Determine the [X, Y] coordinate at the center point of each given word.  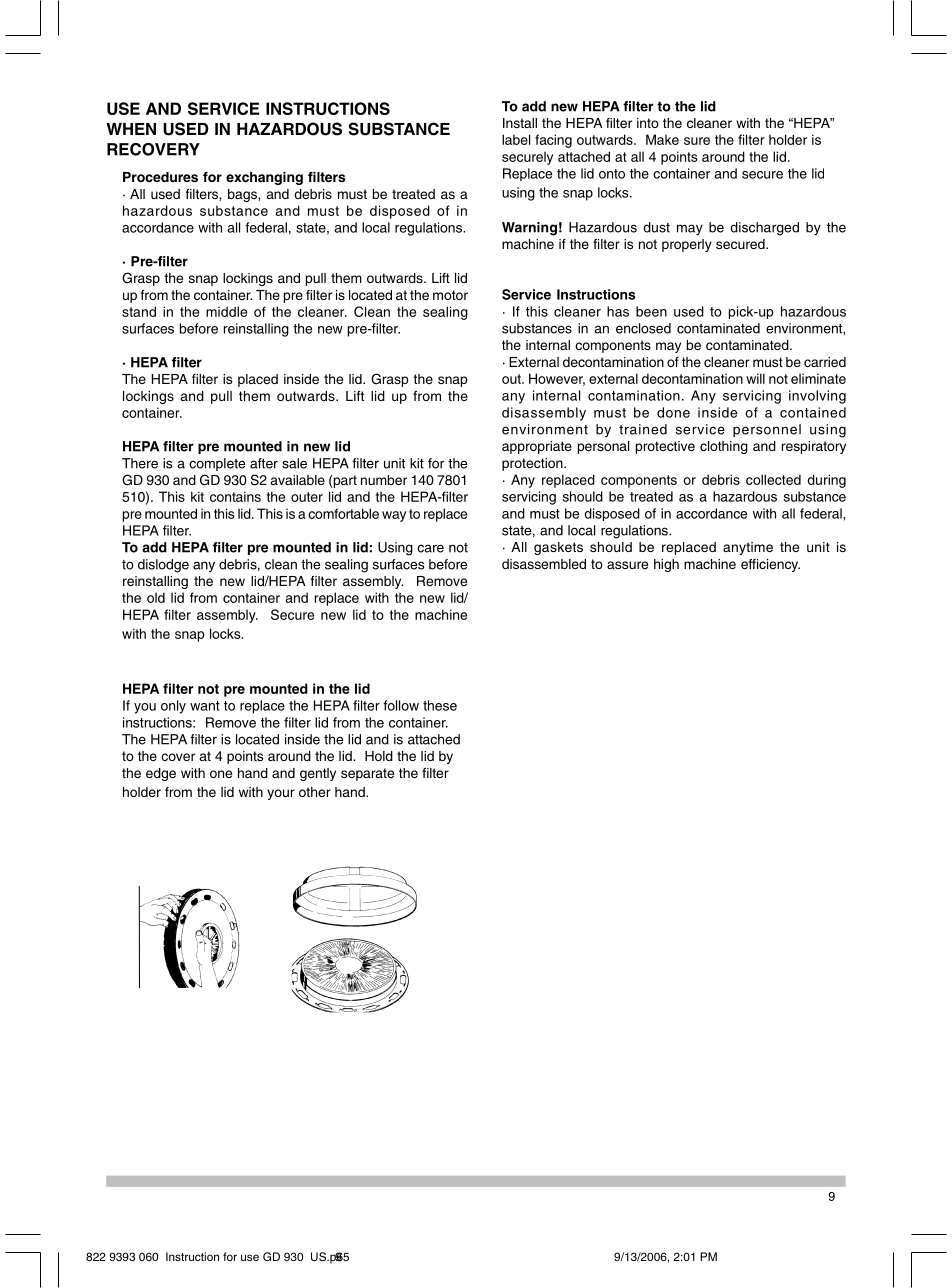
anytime [748, 548]
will [755, 378]
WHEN [131, 129]
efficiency [770, 565]
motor [450, 295]
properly [687, 245]
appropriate [537, 447]
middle [226, 311]
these [440, 705]
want [205, 706]
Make [662, 139]
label [516, 139]
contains [235, 496]
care [430, 548]
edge [161, 774]
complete [217, 464]
